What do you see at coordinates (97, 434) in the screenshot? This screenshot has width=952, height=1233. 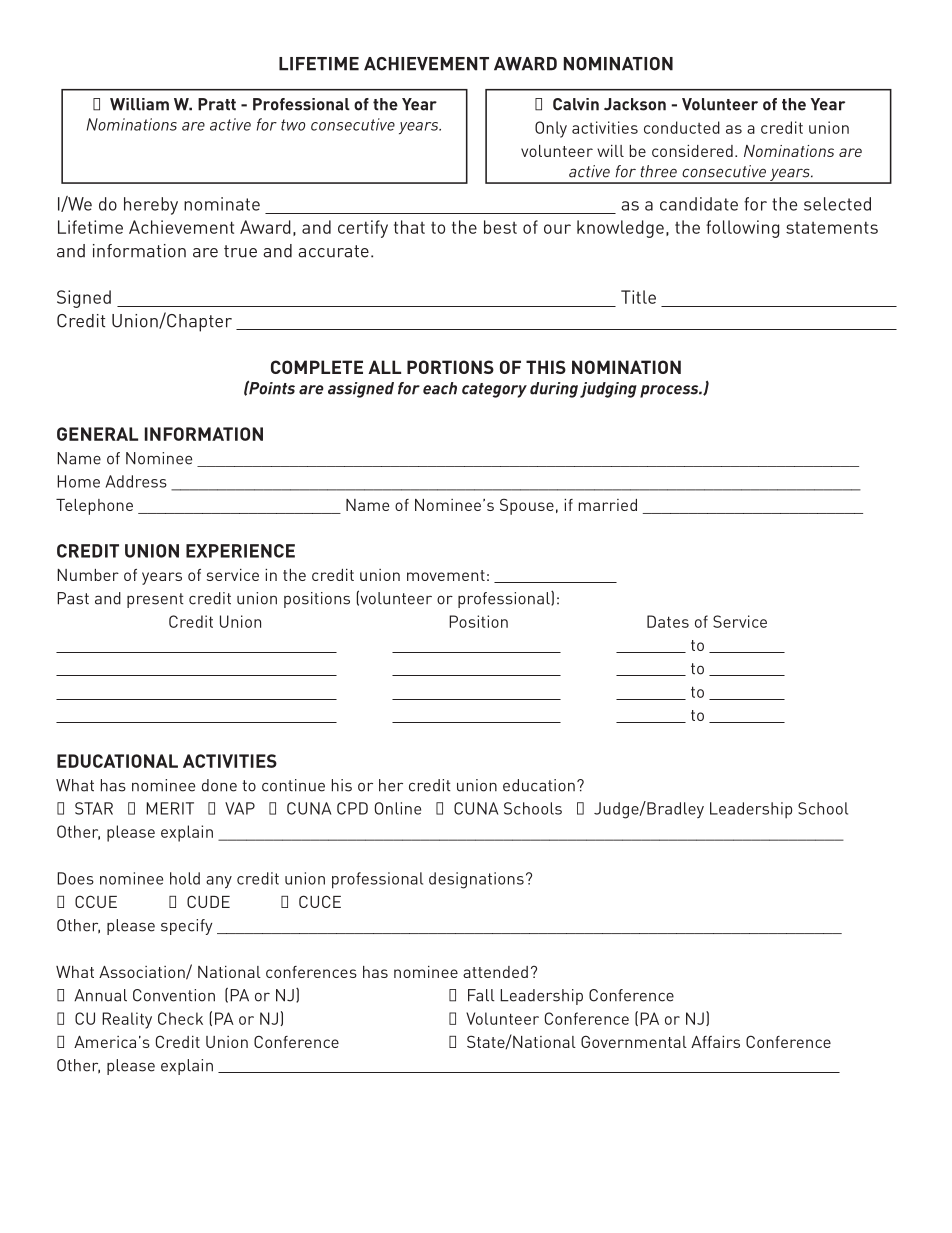 I see `GENERAL` at bounding box center [97, 434].
